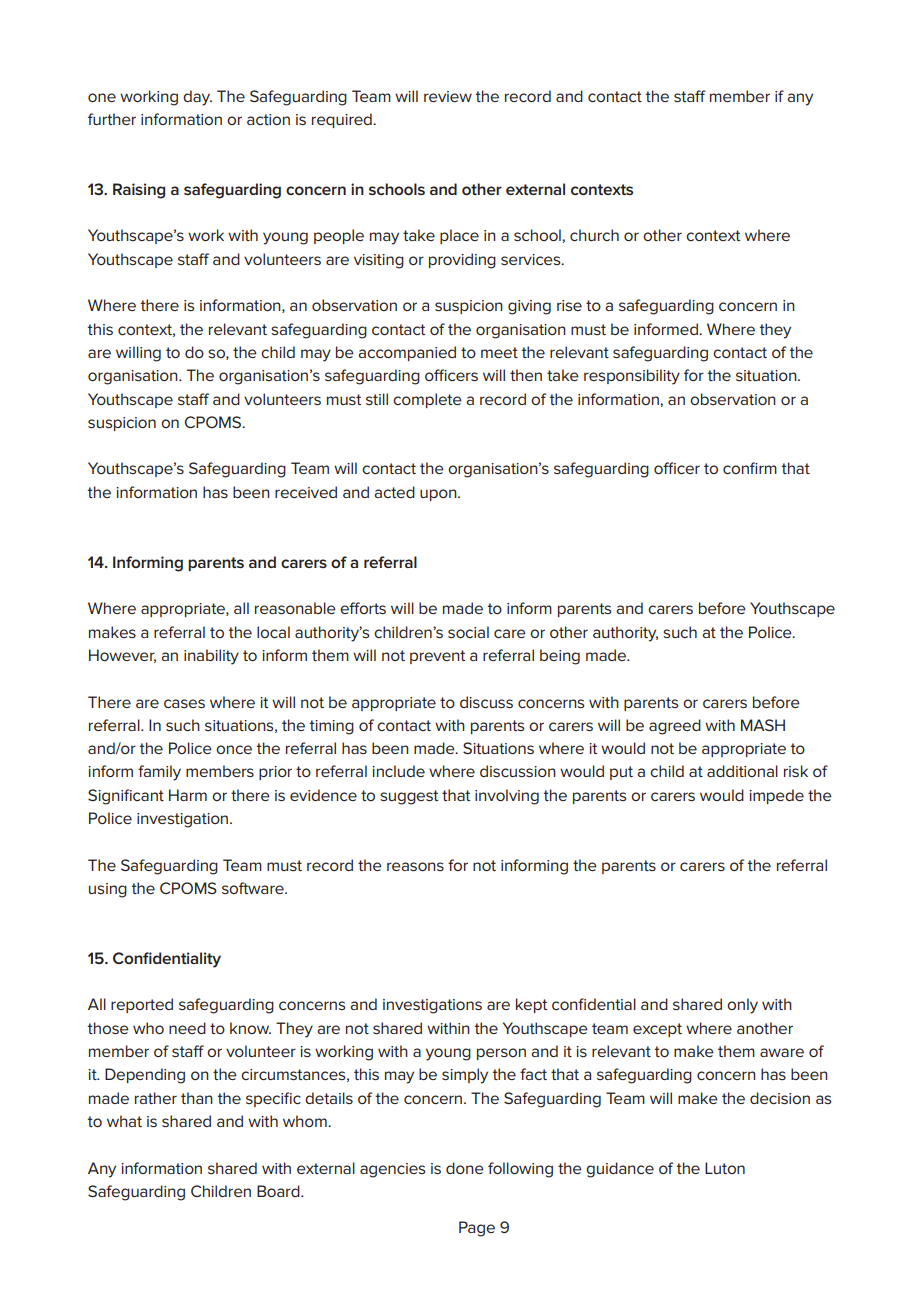  What do you see at coordinates (279, 1191) in the page?
I see `Board` at bounding box center [279, 1191].
